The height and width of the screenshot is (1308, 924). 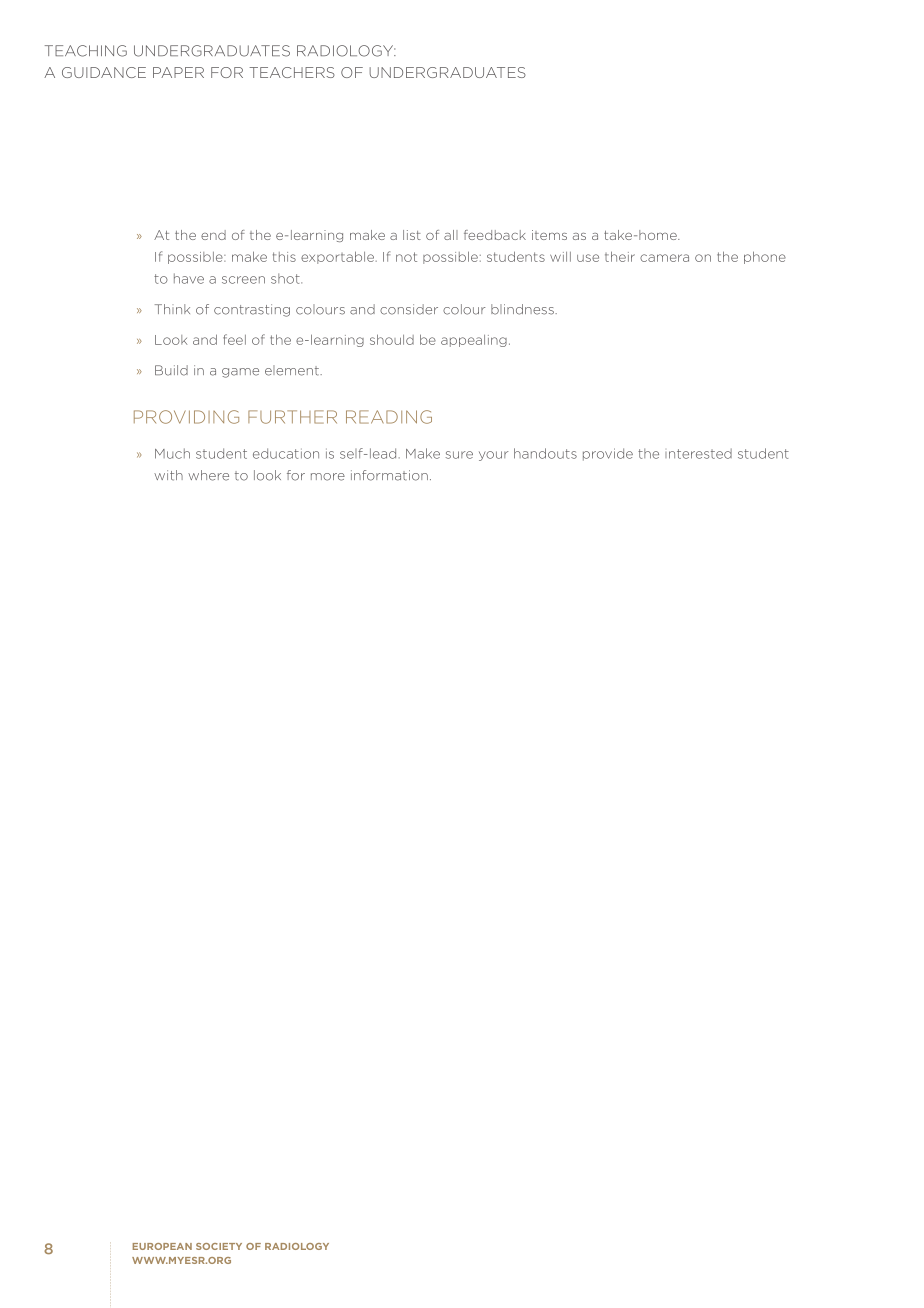 What do you see at coordinates (698, 453) in the screenshot?
I see `interested` at bounding box center [698, 453].
